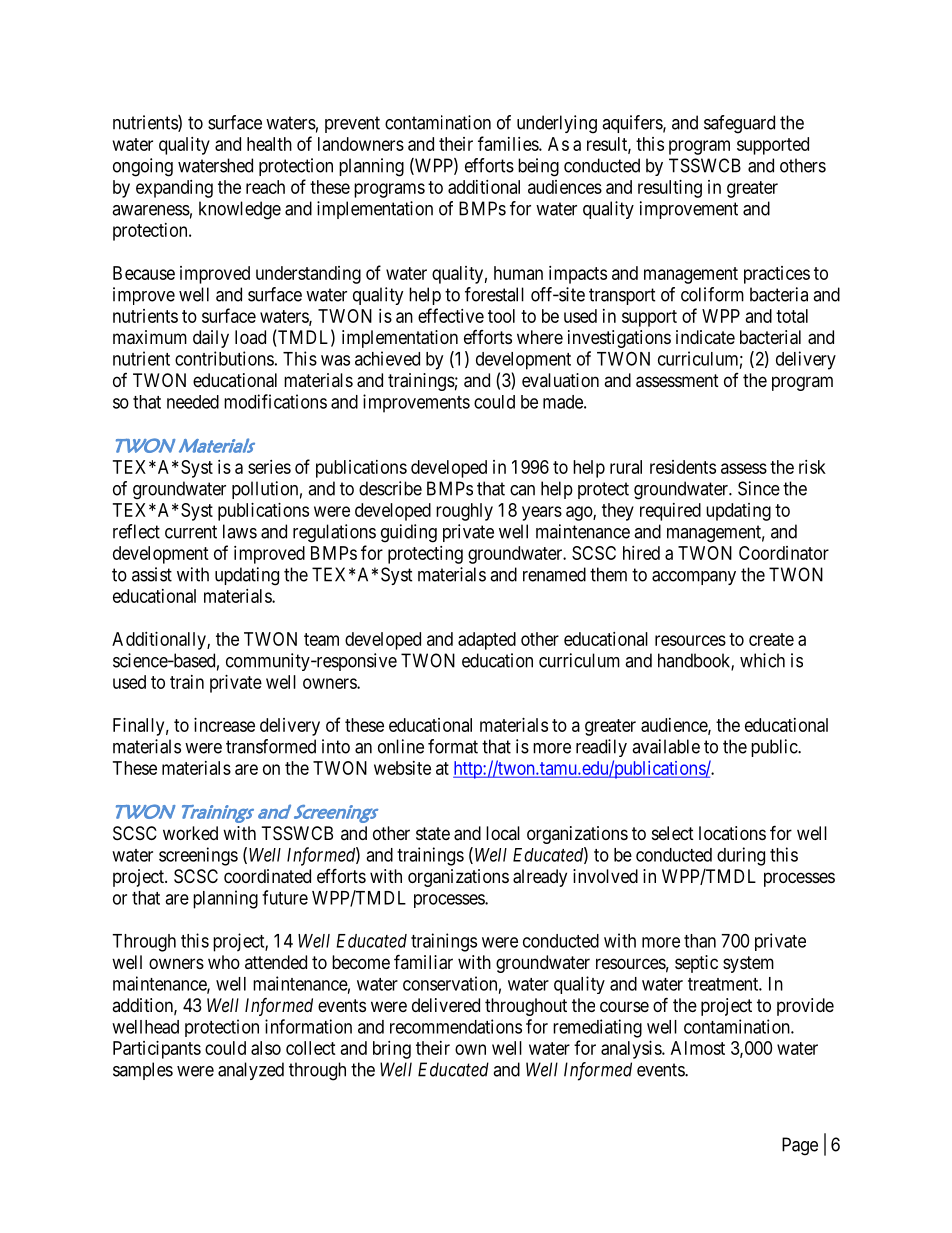  I want to click on families, so click(509, 143).
